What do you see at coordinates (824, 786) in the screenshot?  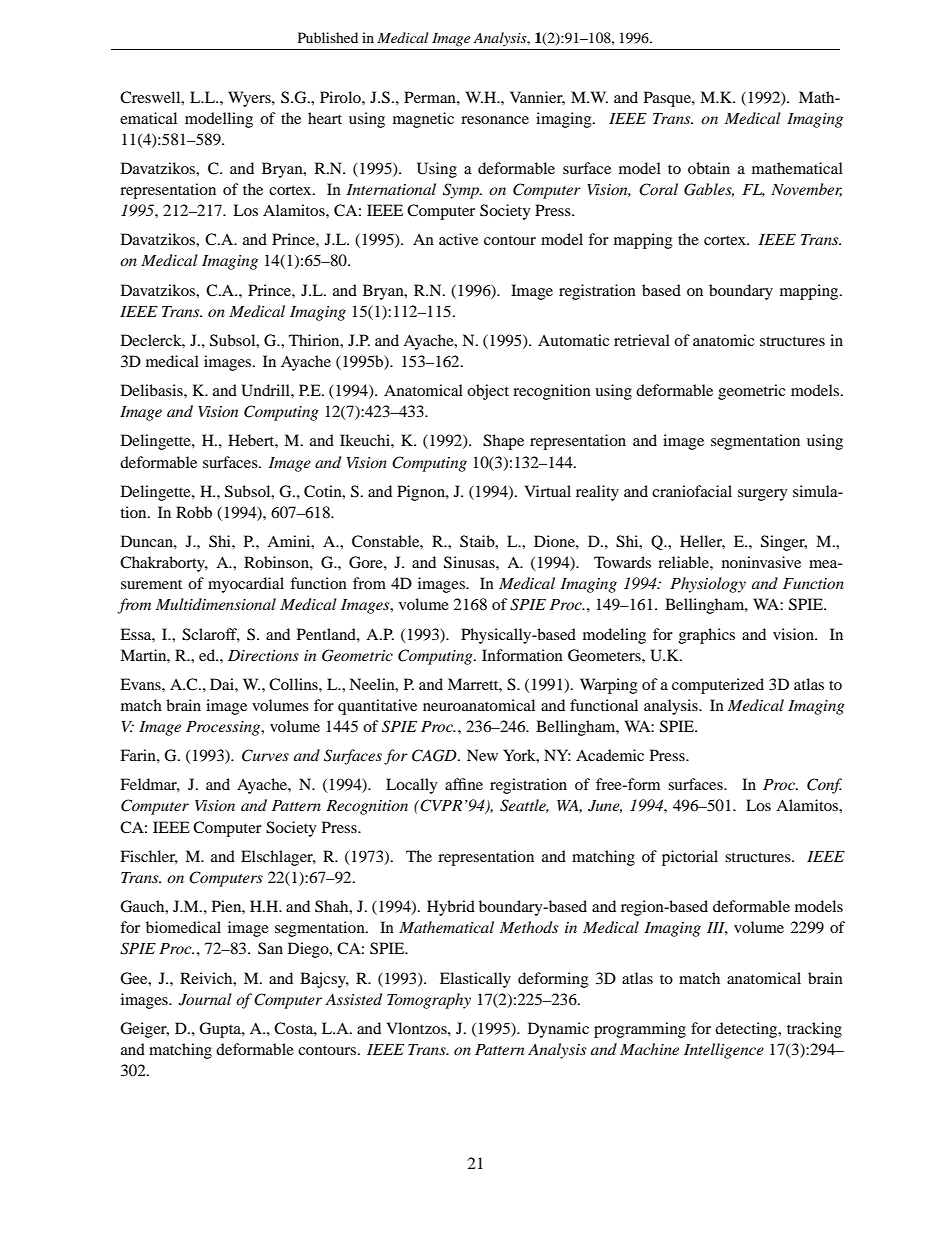 I see `Conf` at bounding box center [824, 786].
